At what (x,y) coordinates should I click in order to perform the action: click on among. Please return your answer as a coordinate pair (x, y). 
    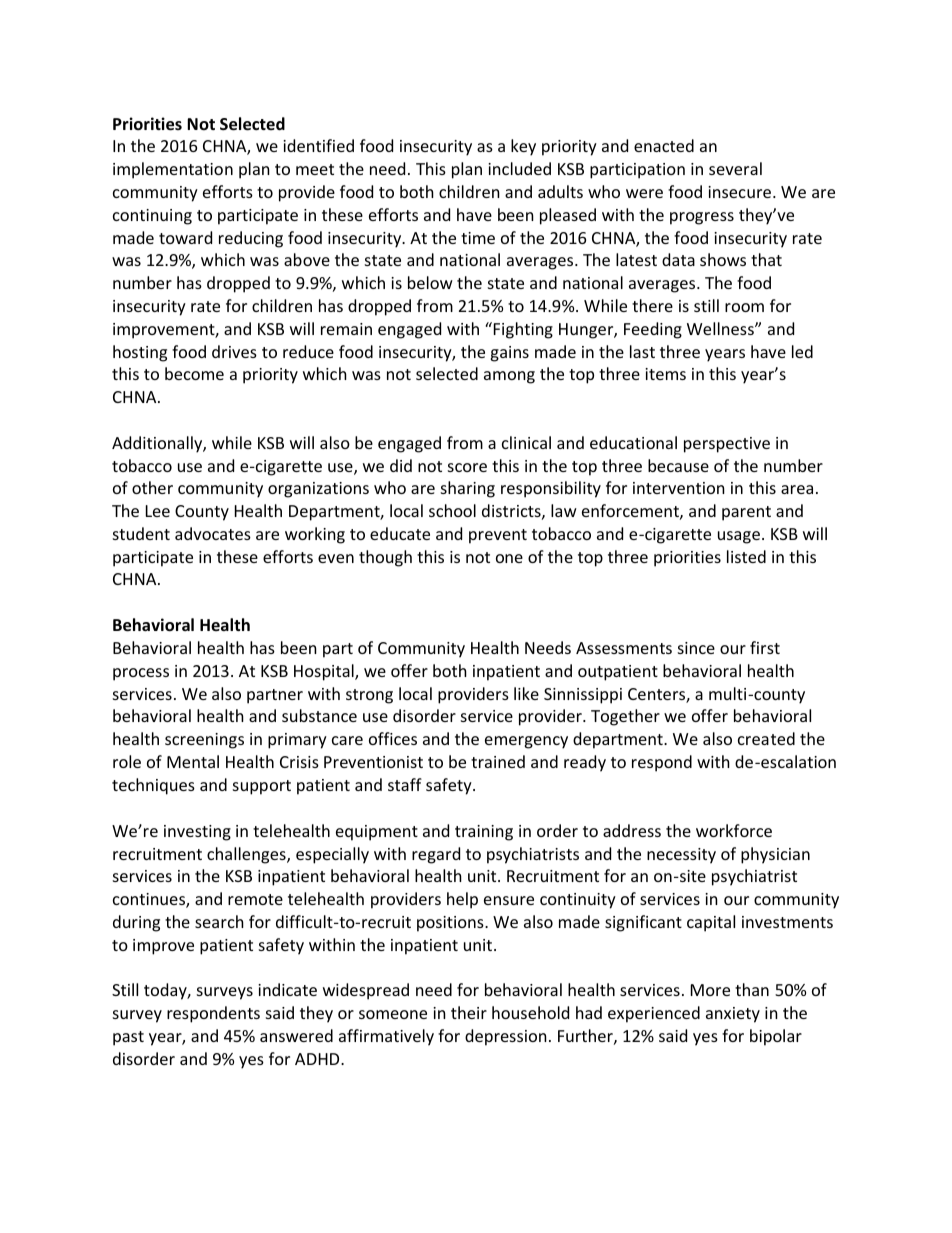
    Looking at the image, I should click on (509, 377).
